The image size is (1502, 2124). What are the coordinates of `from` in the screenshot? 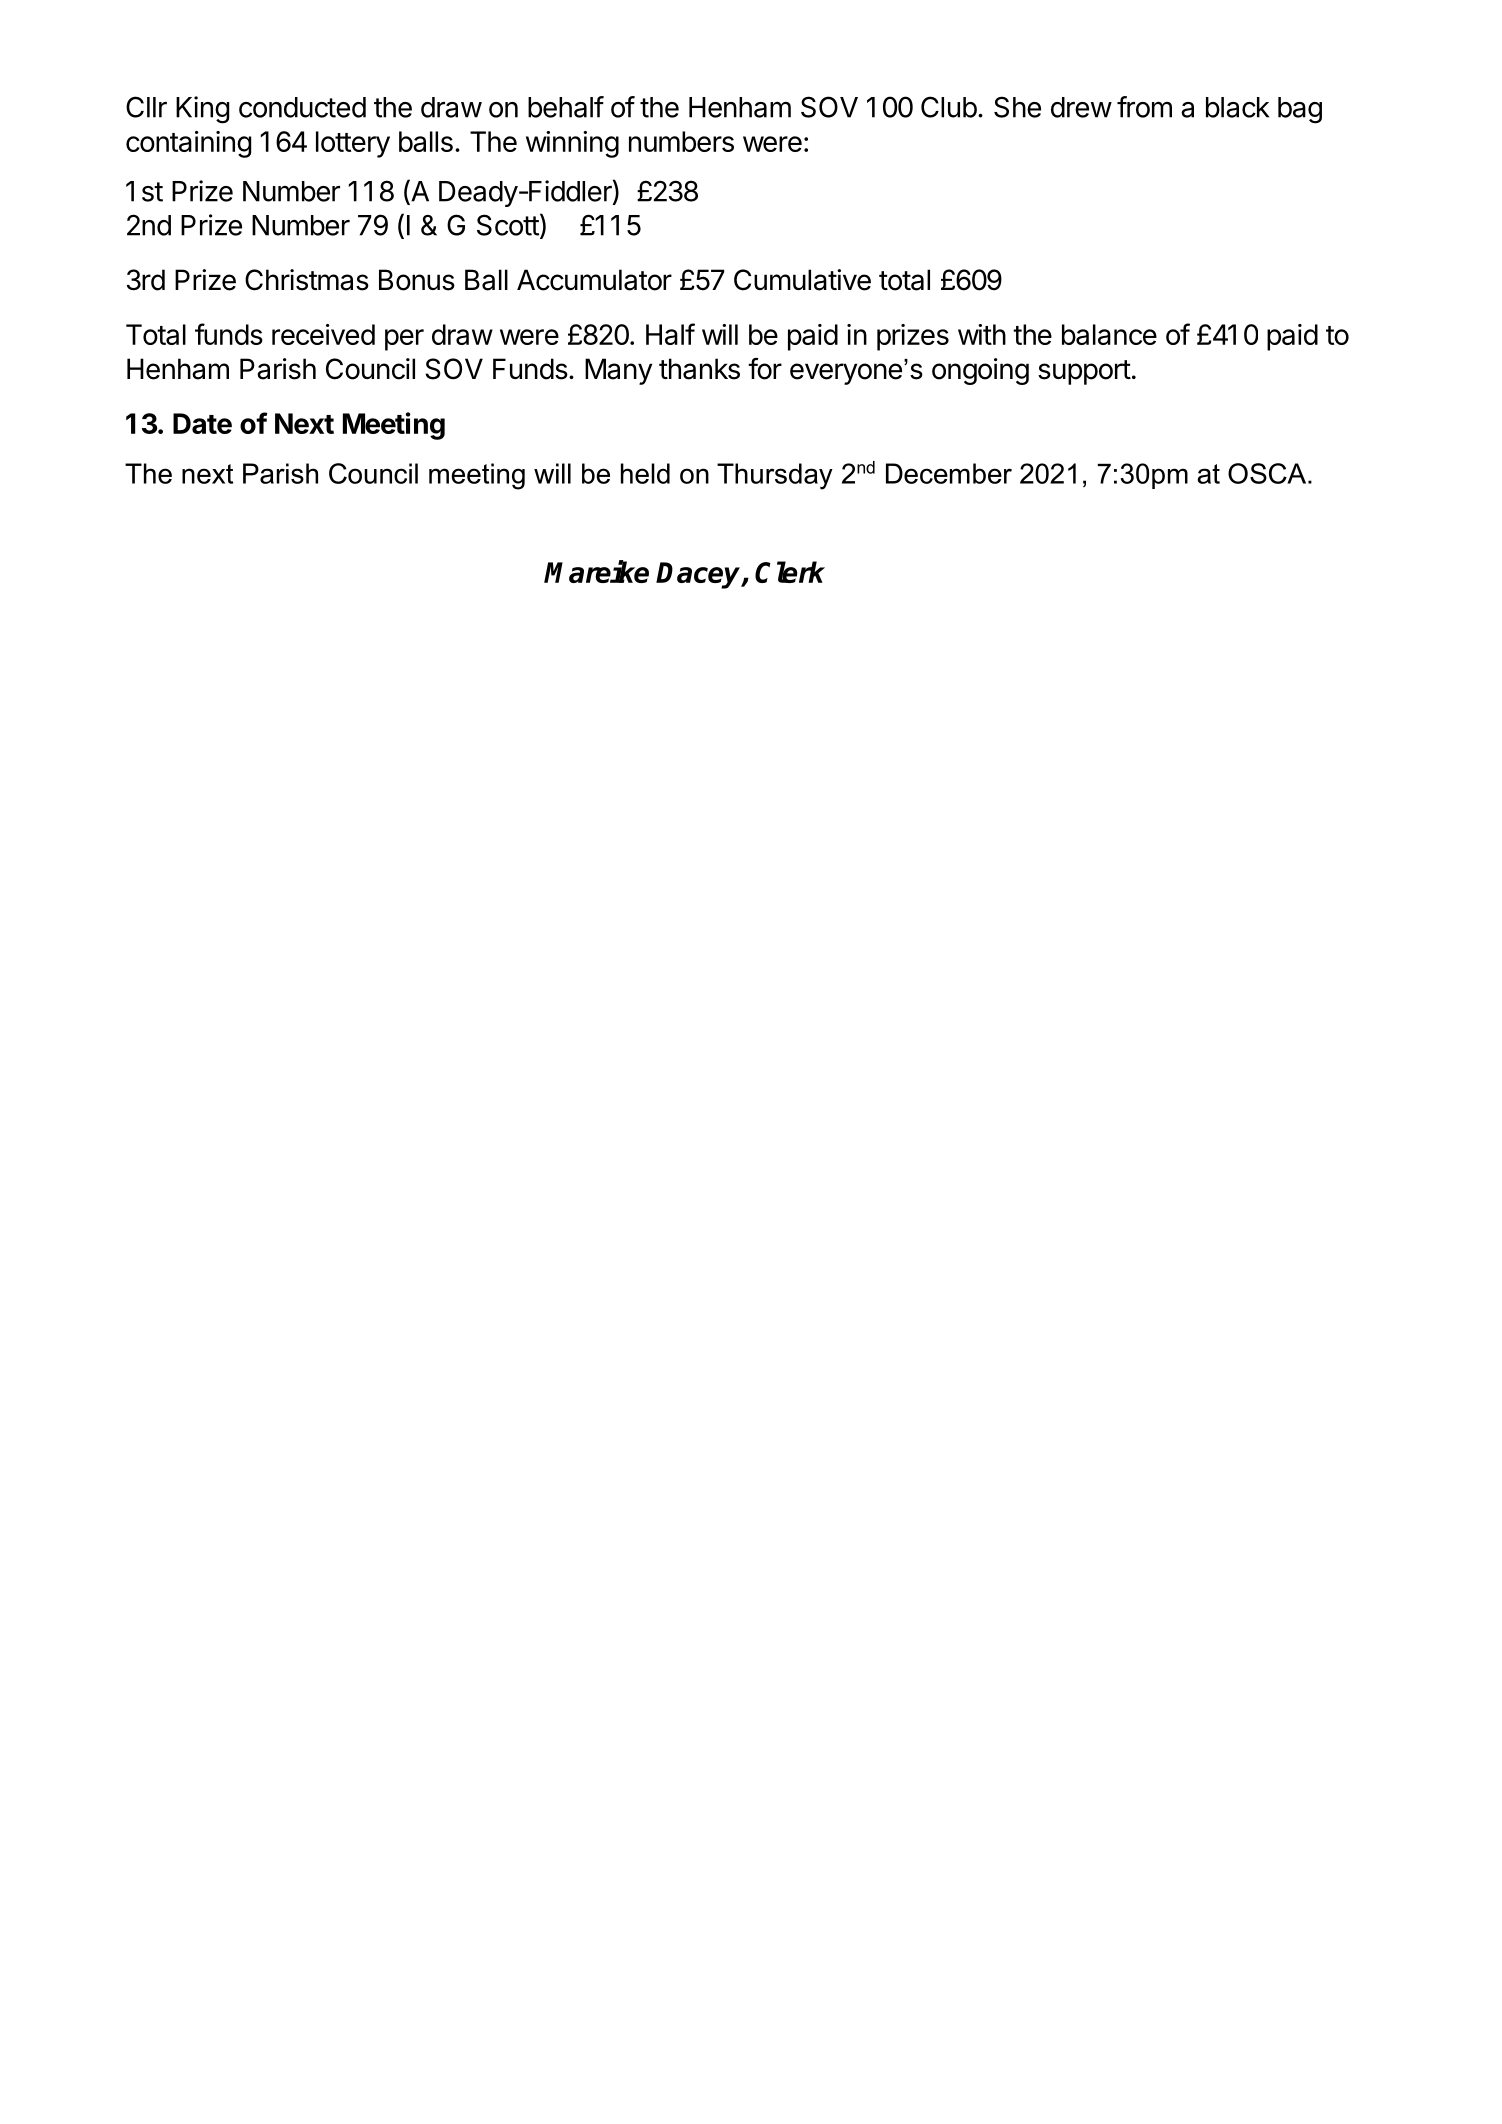 It's located at (1144, 107).
